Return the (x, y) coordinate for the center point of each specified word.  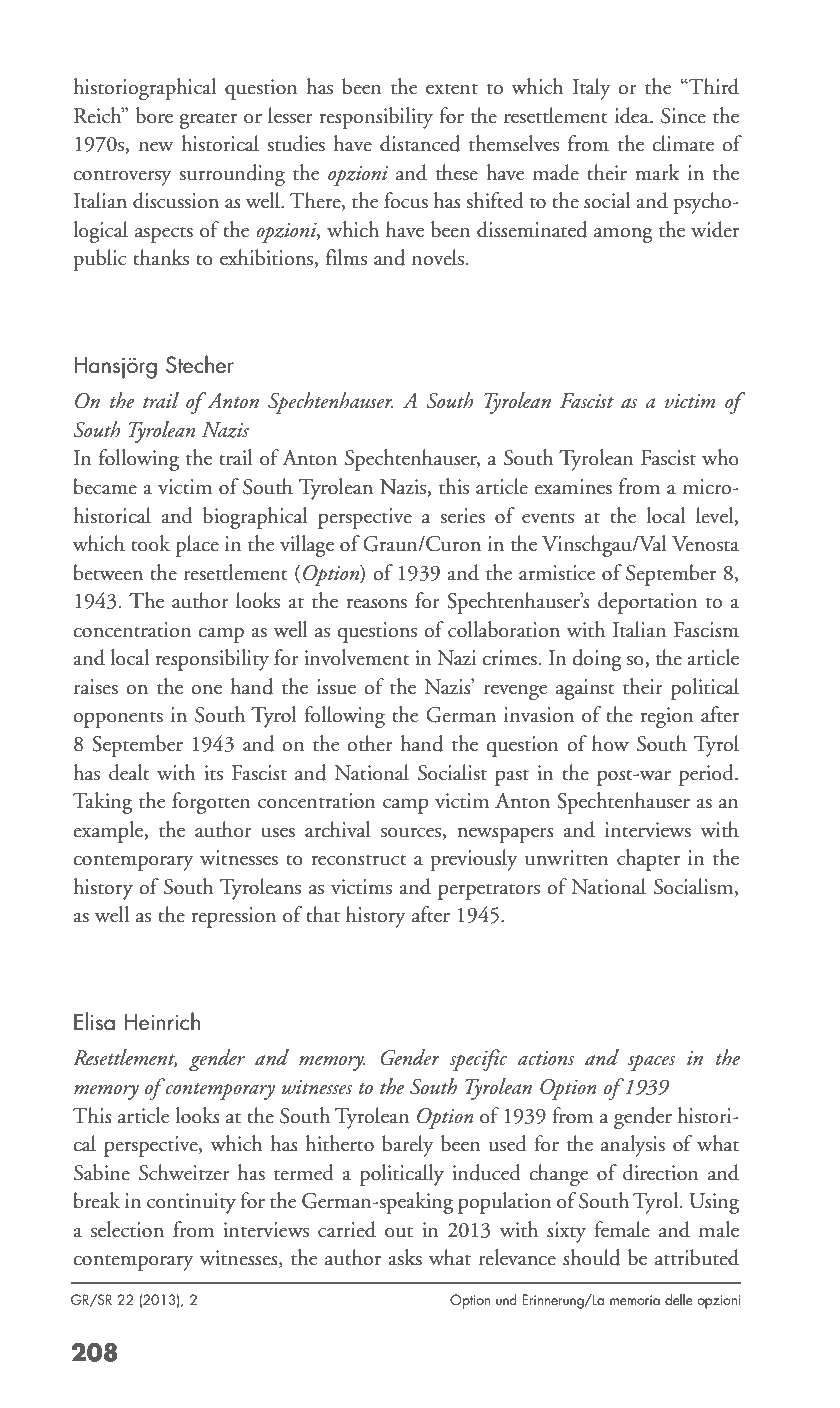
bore (154, 115)
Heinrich (162, 1021)
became (105, 486)
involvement (357, 657)
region (666, 717)
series (462, 516)
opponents (118, 720)
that (323, 914)
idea (633, 115)
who (720, 457)
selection (127, 1229)
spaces (651, 1062)
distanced (420, 143)
